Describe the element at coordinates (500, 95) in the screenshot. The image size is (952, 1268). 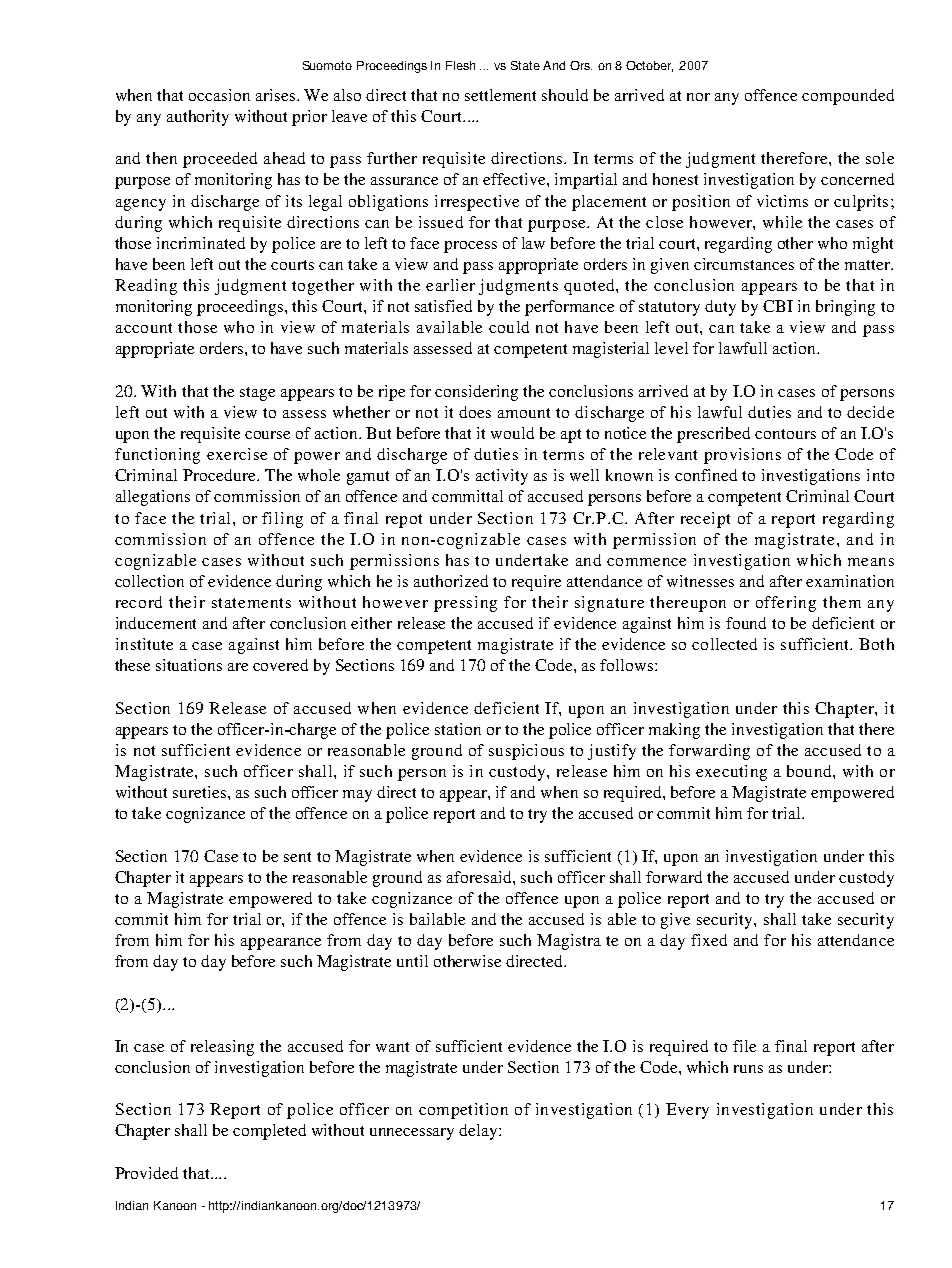
I see `settlement` at that location.
